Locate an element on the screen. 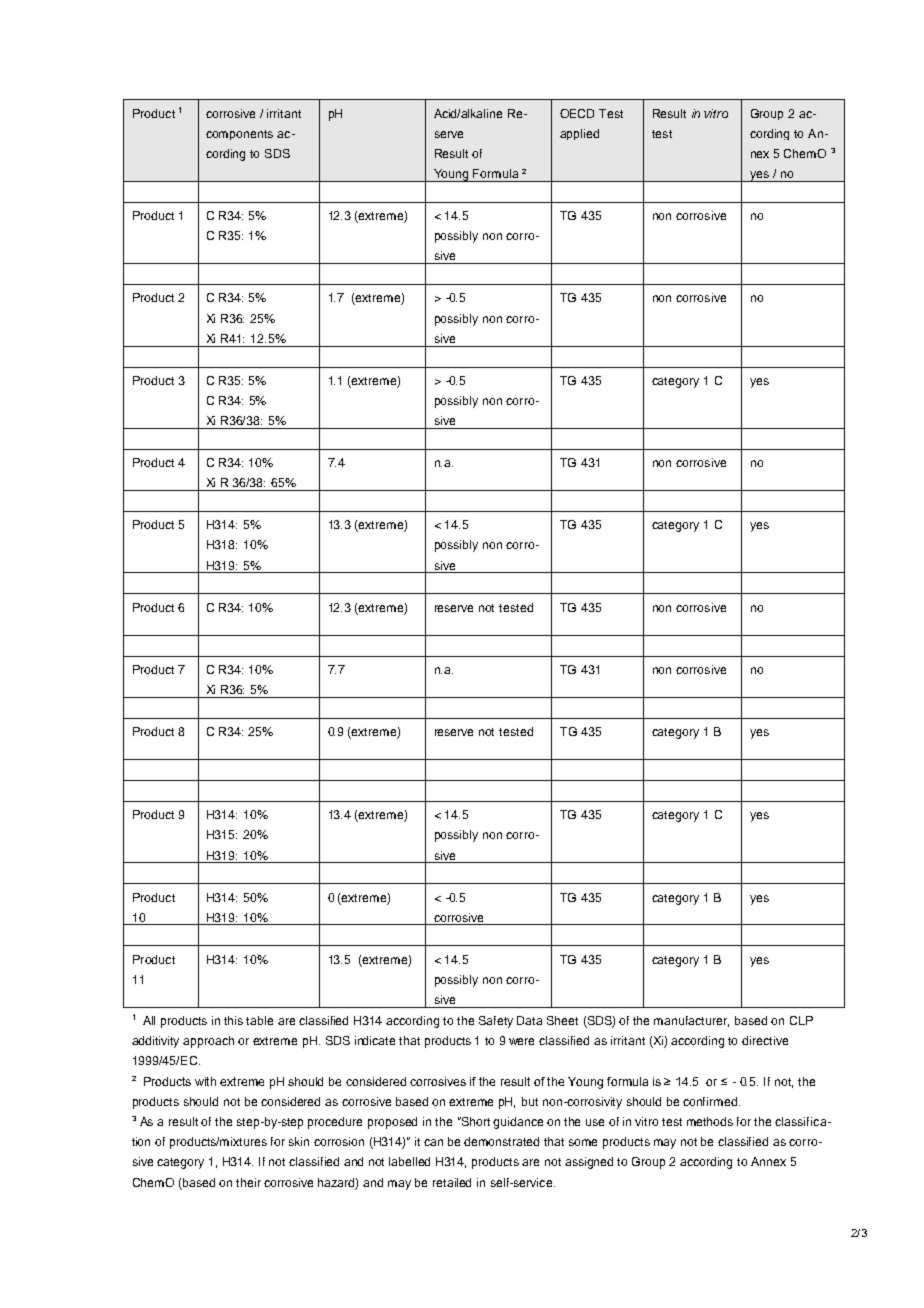 This screenshot has width=924, height=1308. OECD is located at coordinates (577, 113).
